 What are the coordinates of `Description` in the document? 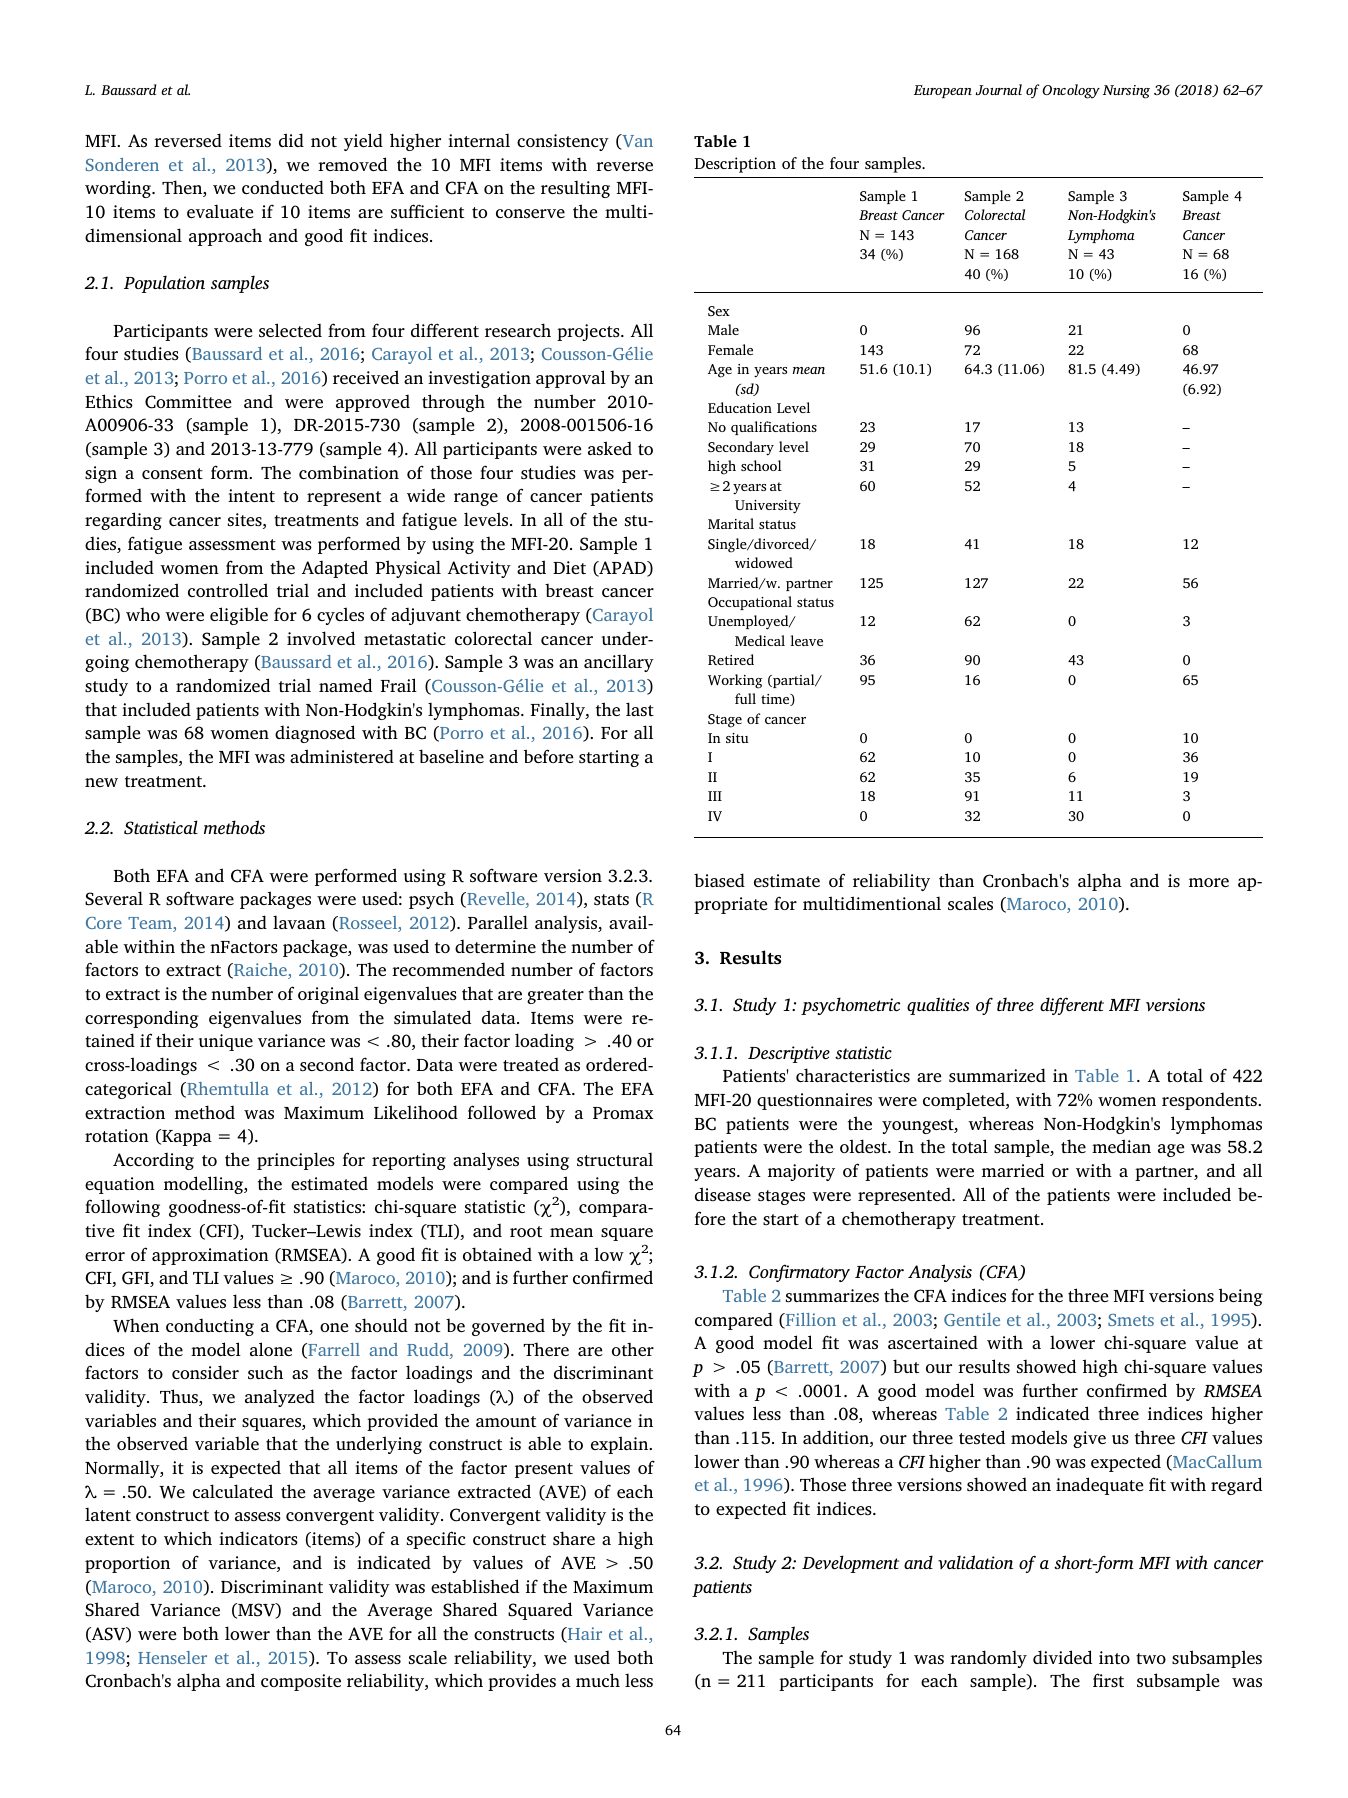 It's located at (735, 165).
